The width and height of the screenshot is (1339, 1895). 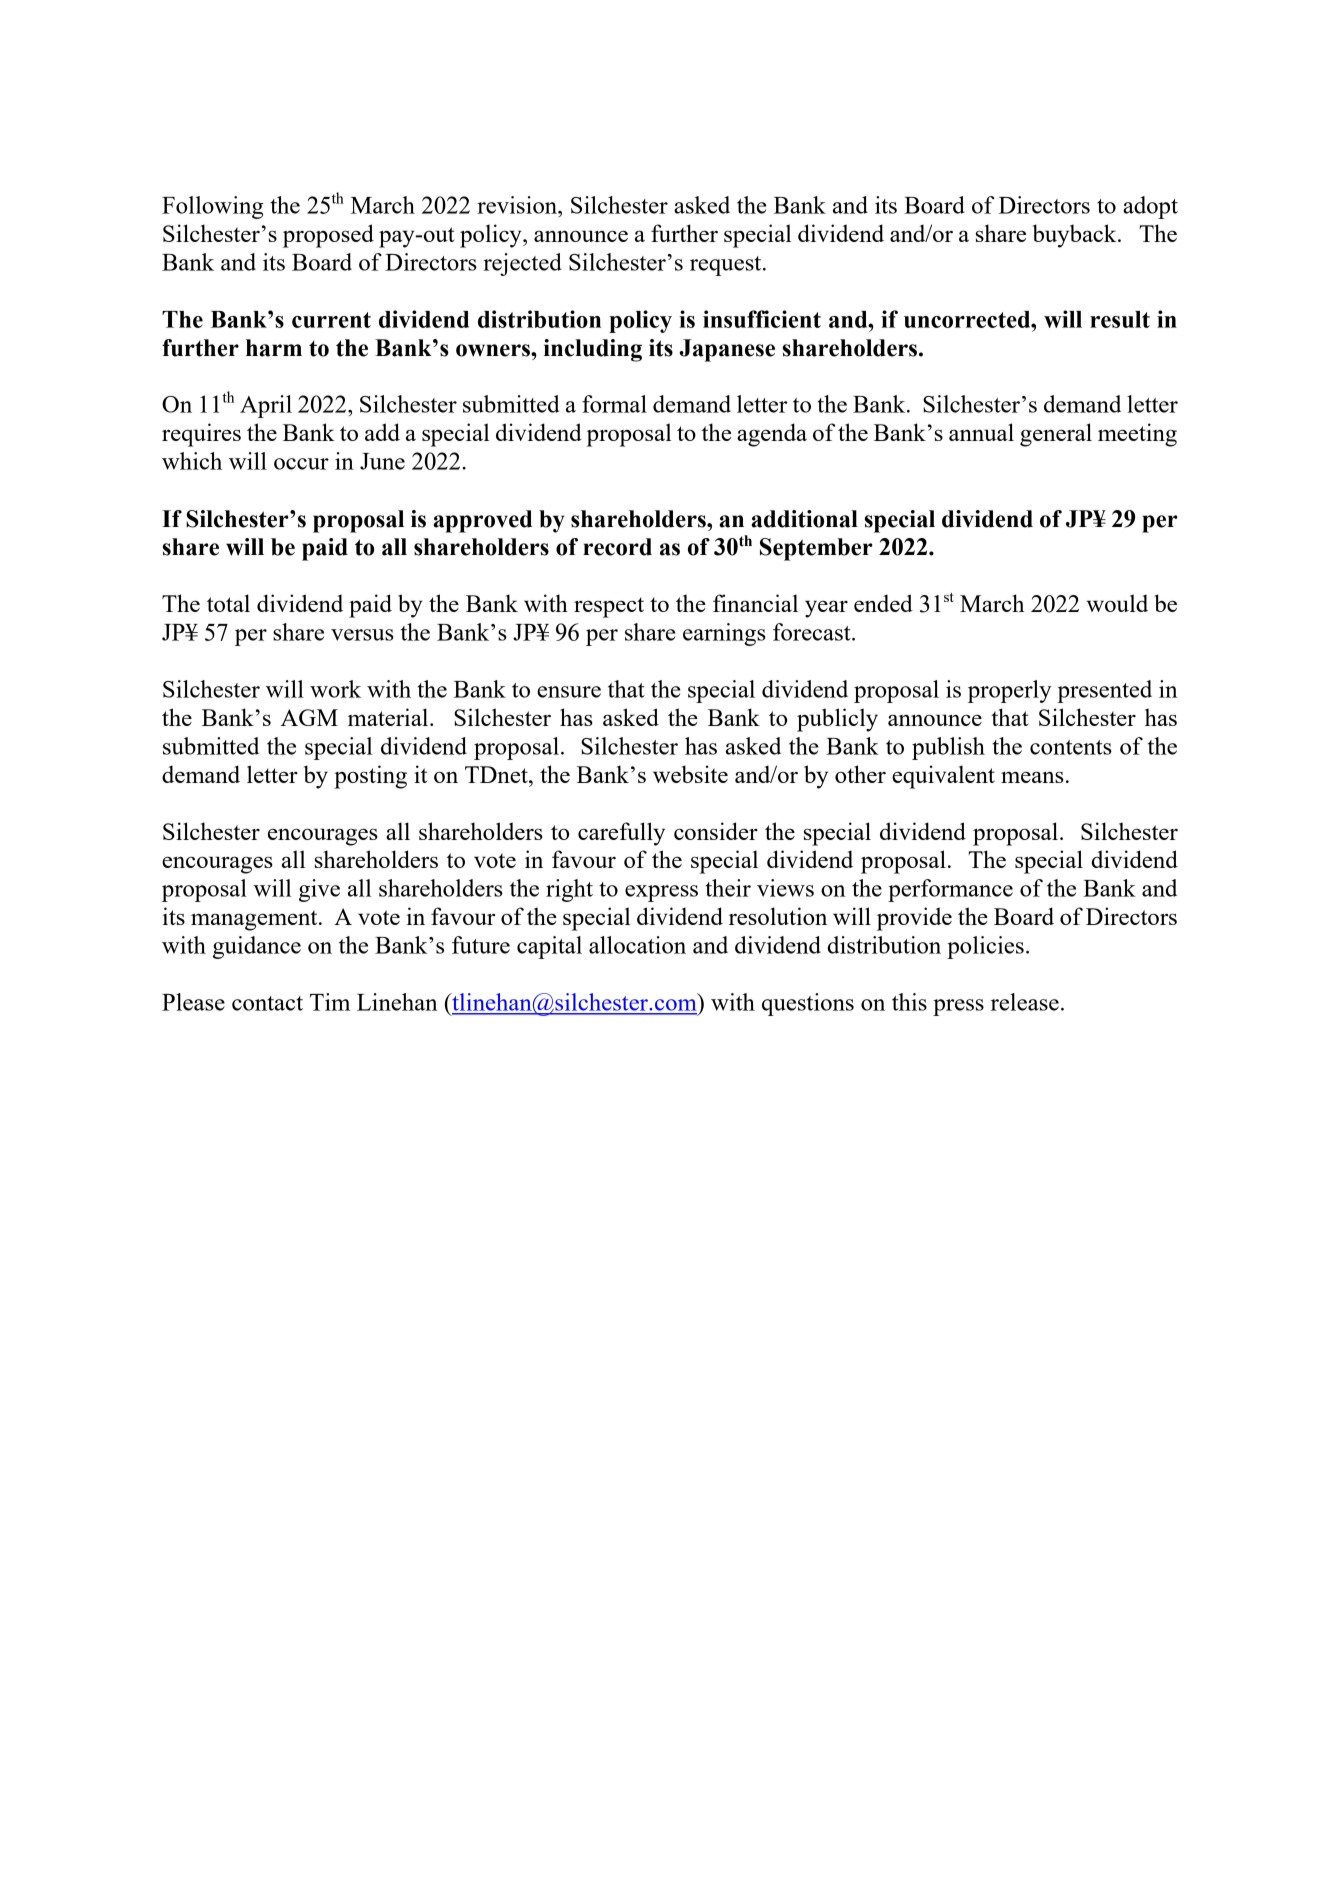 What do you see at coordinates (266, 406) in the screenshot?
I see `April` at bounding box center [266, 406].
